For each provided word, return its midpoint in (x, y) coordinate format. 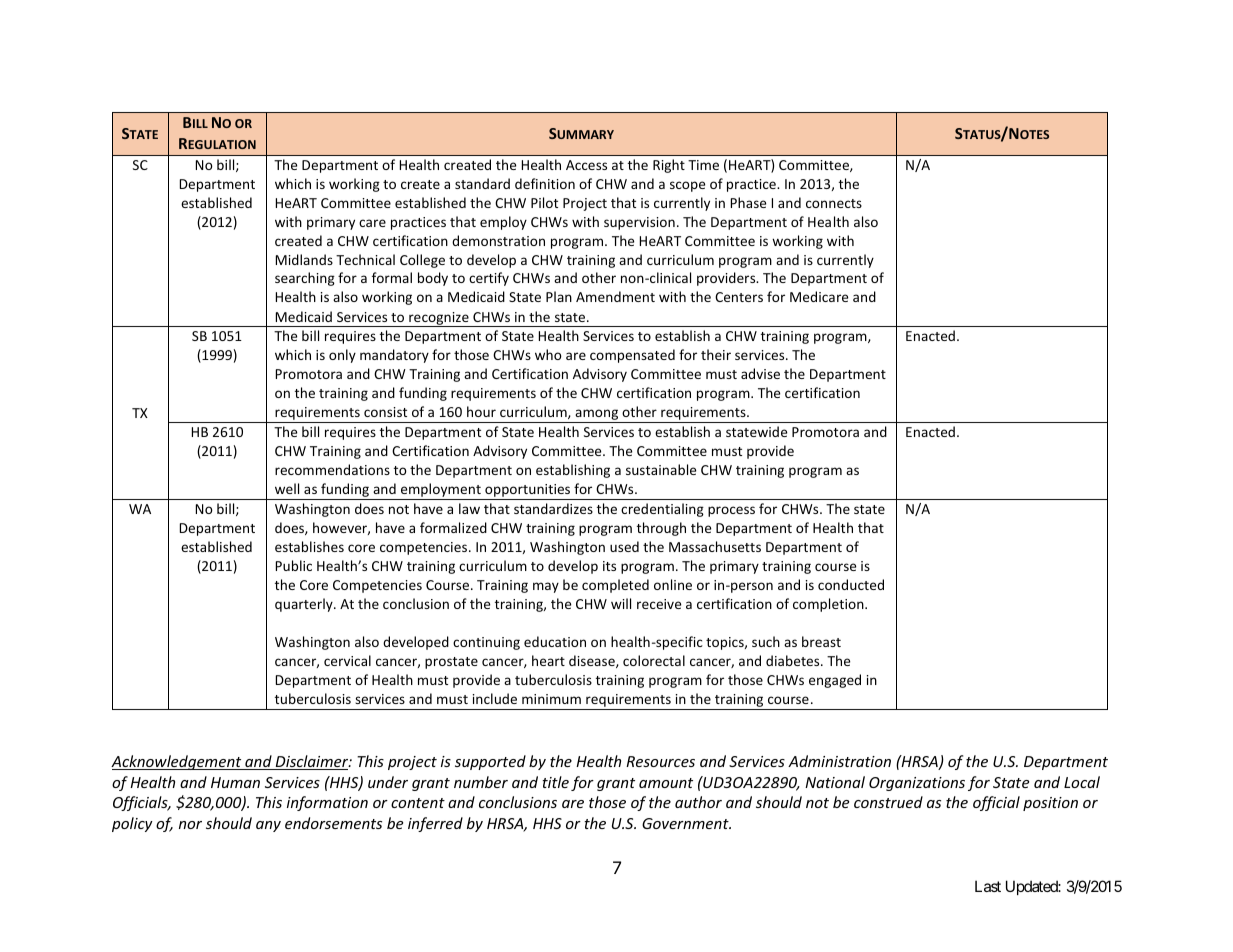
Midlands (304, 259)
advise (760, 373)
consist (385, 412)
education (555, 641)
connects (834, 203)
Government (686, 823)
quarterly (305, 605)
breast (821, 641)
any (268, 826)
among (597, 416)
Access (586, 165)
